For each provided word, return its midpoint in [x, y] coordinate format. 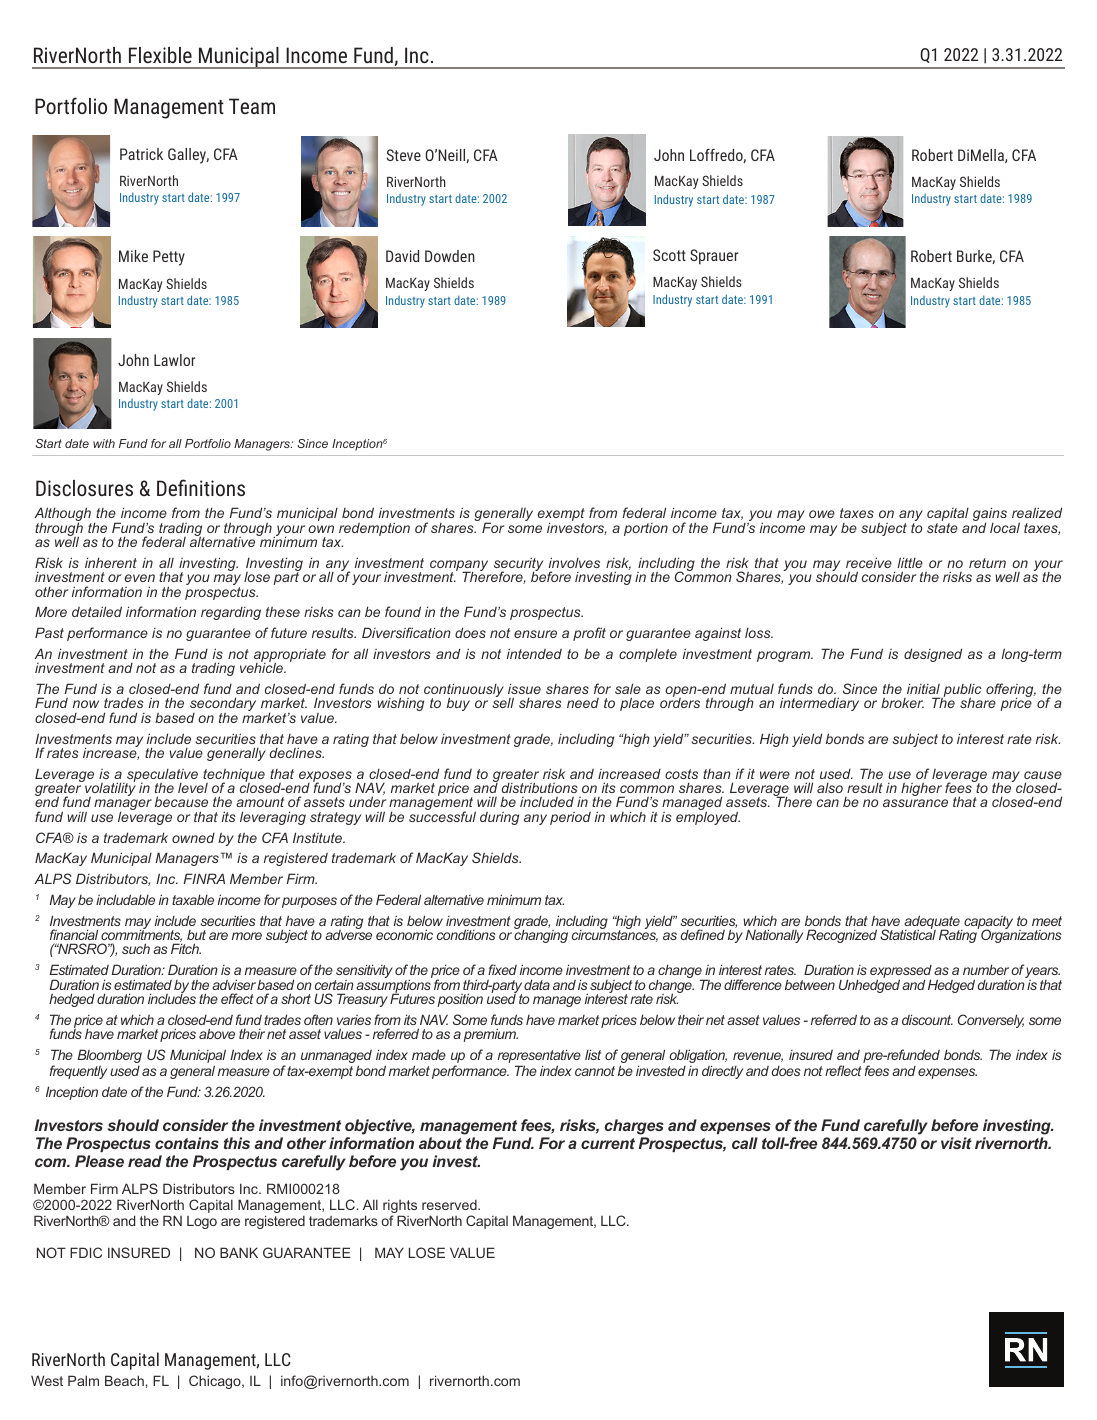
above [217, 1033]
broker [902, 702]
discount [927, 1019]
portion [646, 529]
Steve [404, 155]
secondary [223, 705]
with [104, 443]
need [583, 703]
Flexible [160, 55]
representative [539, 1057]
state [942, 528]
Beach [124, 1380]
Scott [669, 255]
